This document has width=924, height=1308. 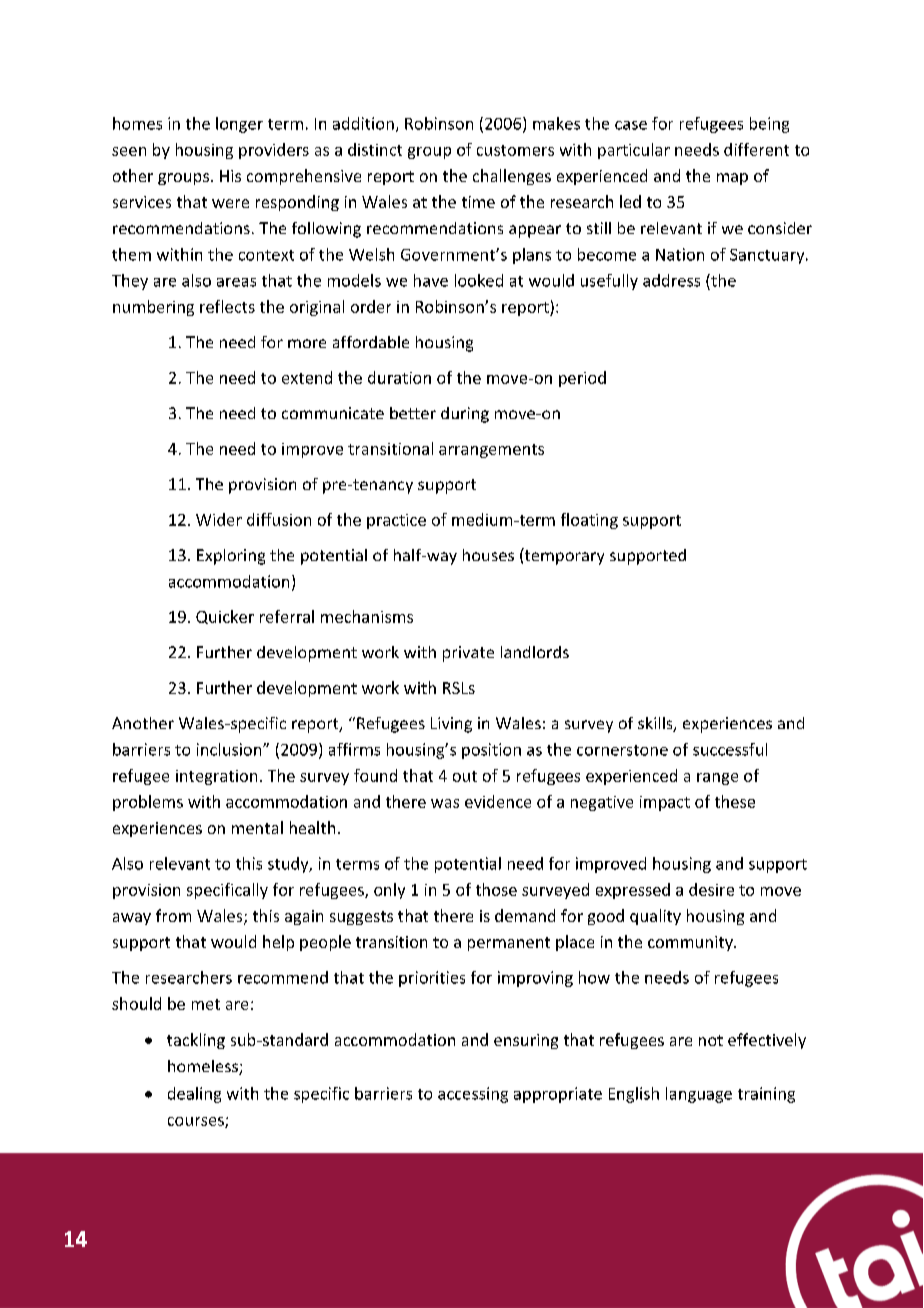 What do you see at coordinates (194, 1095) in the document?
I see `dealing` at bounding box center [194, 1095].
